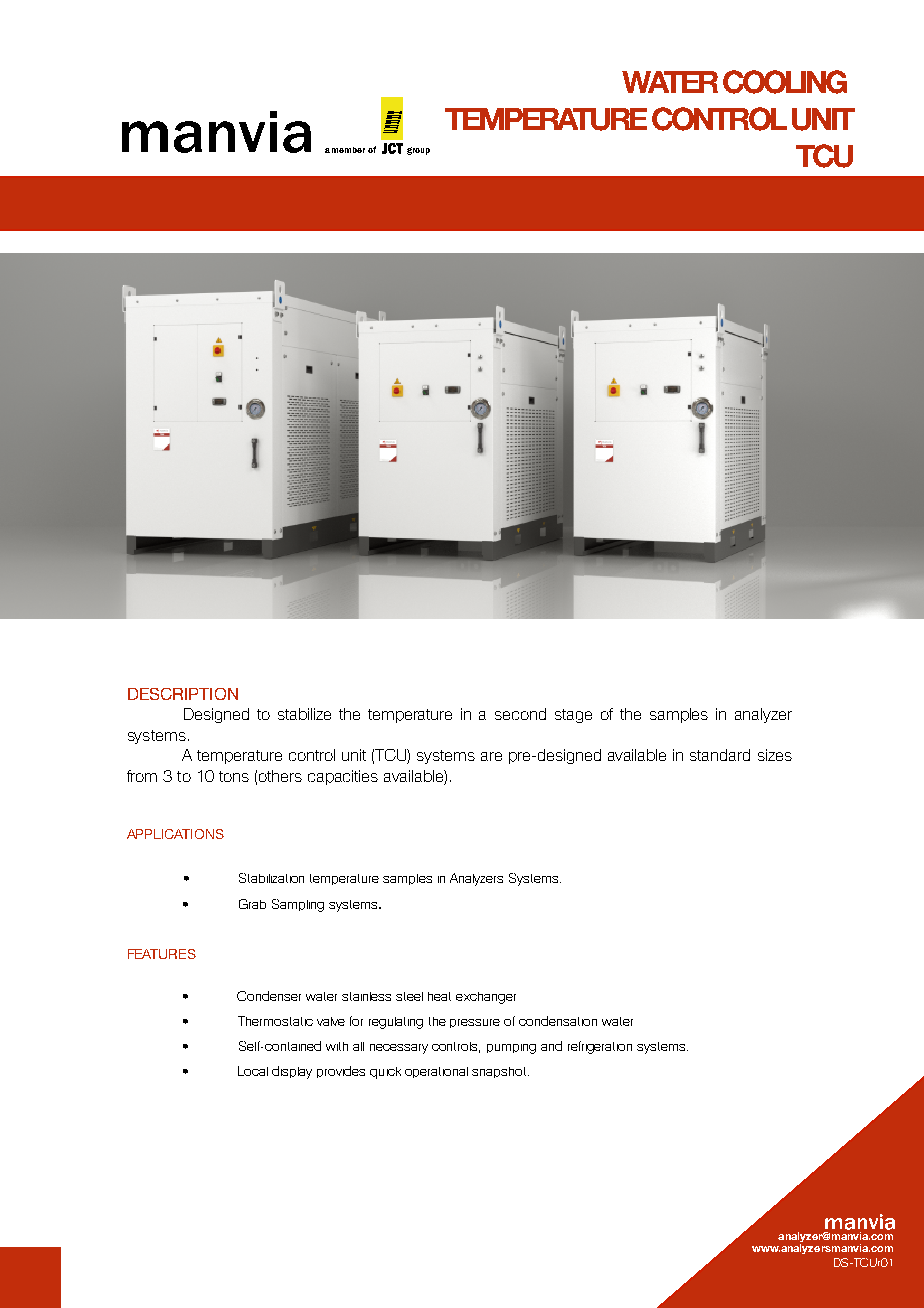  Describe the element at coordinates (720, 755) in the screenshot. I see `standard` at that location.
